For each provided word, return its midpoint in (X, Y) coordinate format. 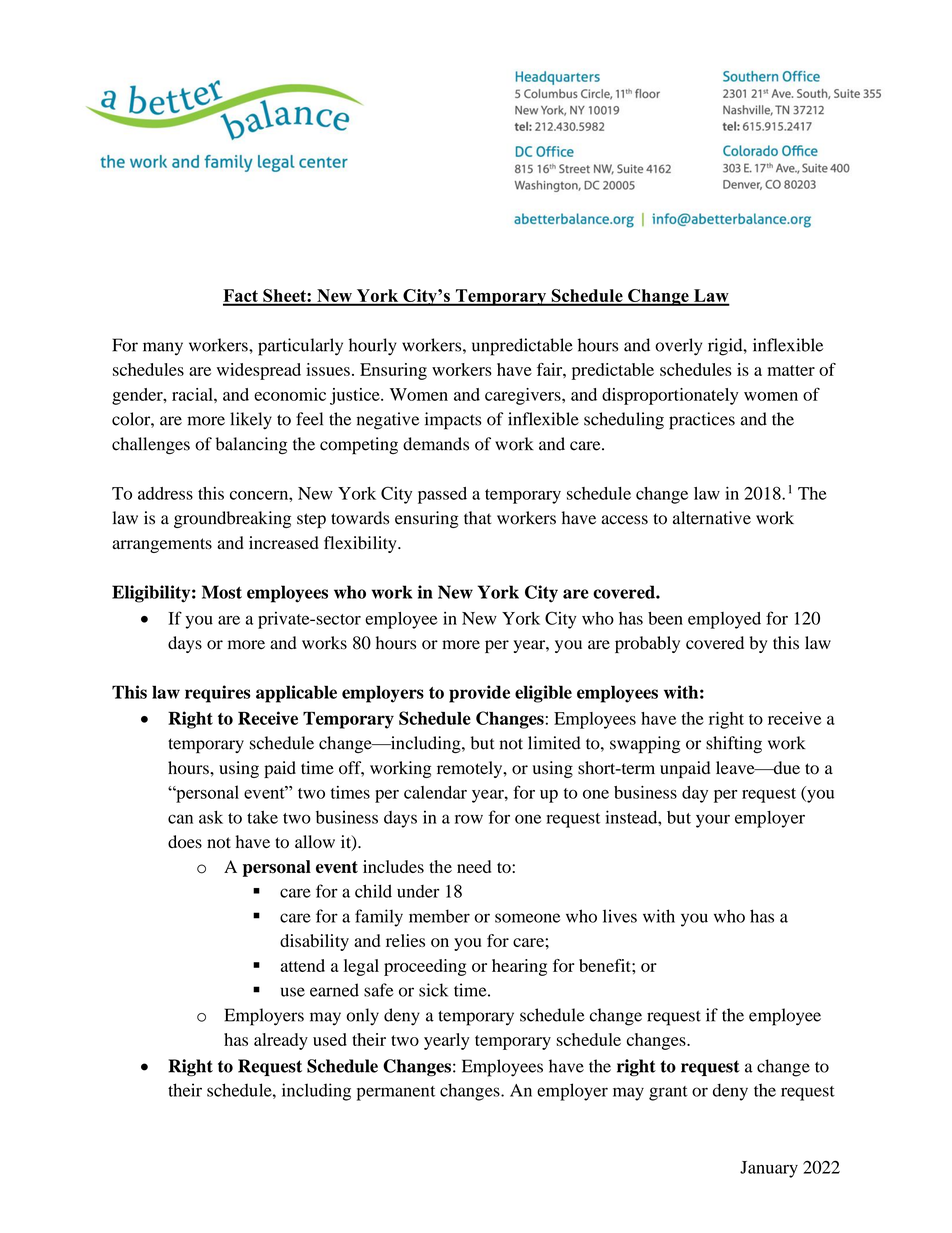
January (769, 1169)
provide (479, 694)
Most (222, 592)
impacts (453, 421)
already (281, 1041)
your (713, 821)
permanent (396, 1093)
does (185, 842)
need (474, 866)
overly (678, 347)
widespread (259, 371)
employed (724, 620)
